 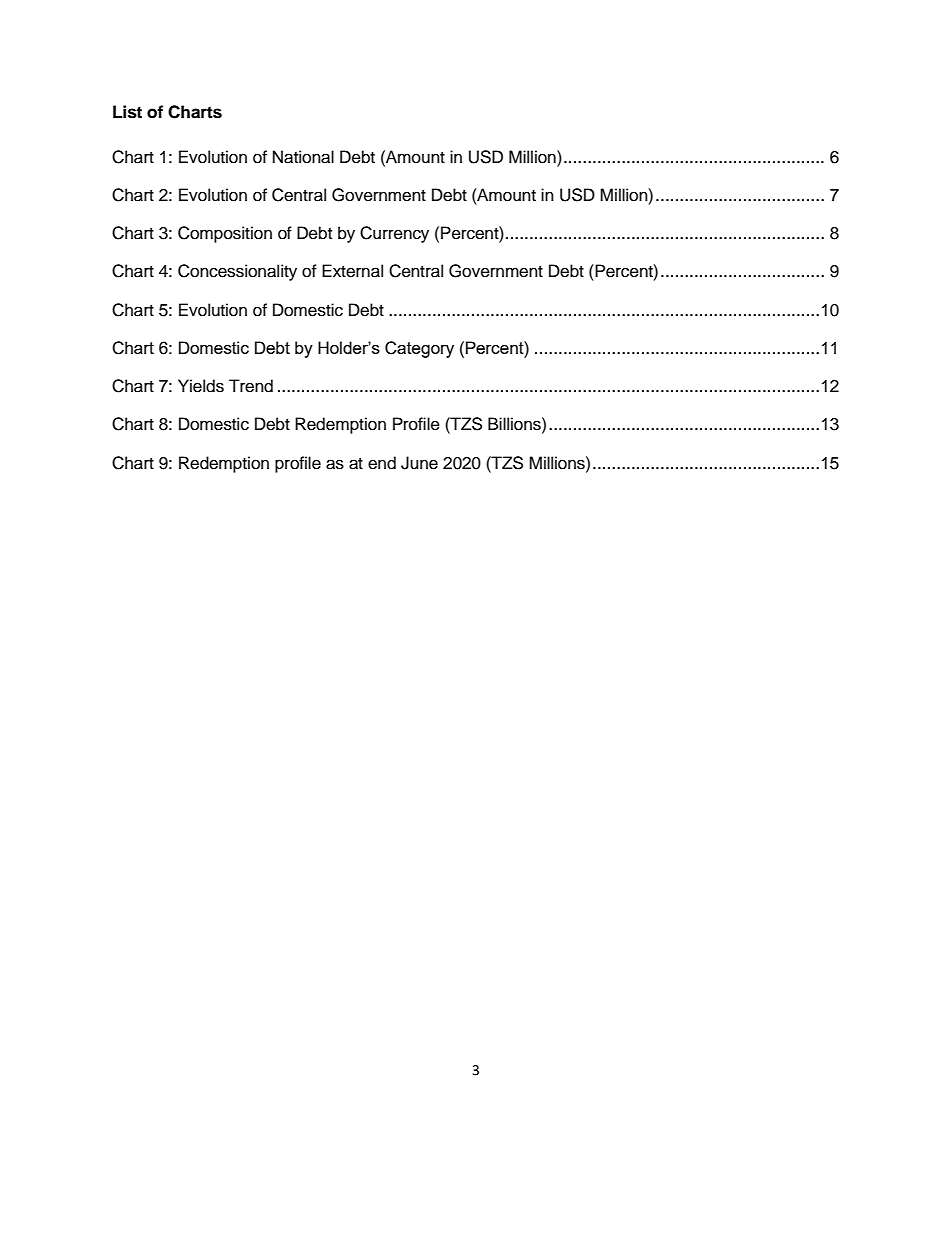 What do you see at coordinates (352, 271) in the screenshot?
I see `External` at bounding box center [352, 271].
